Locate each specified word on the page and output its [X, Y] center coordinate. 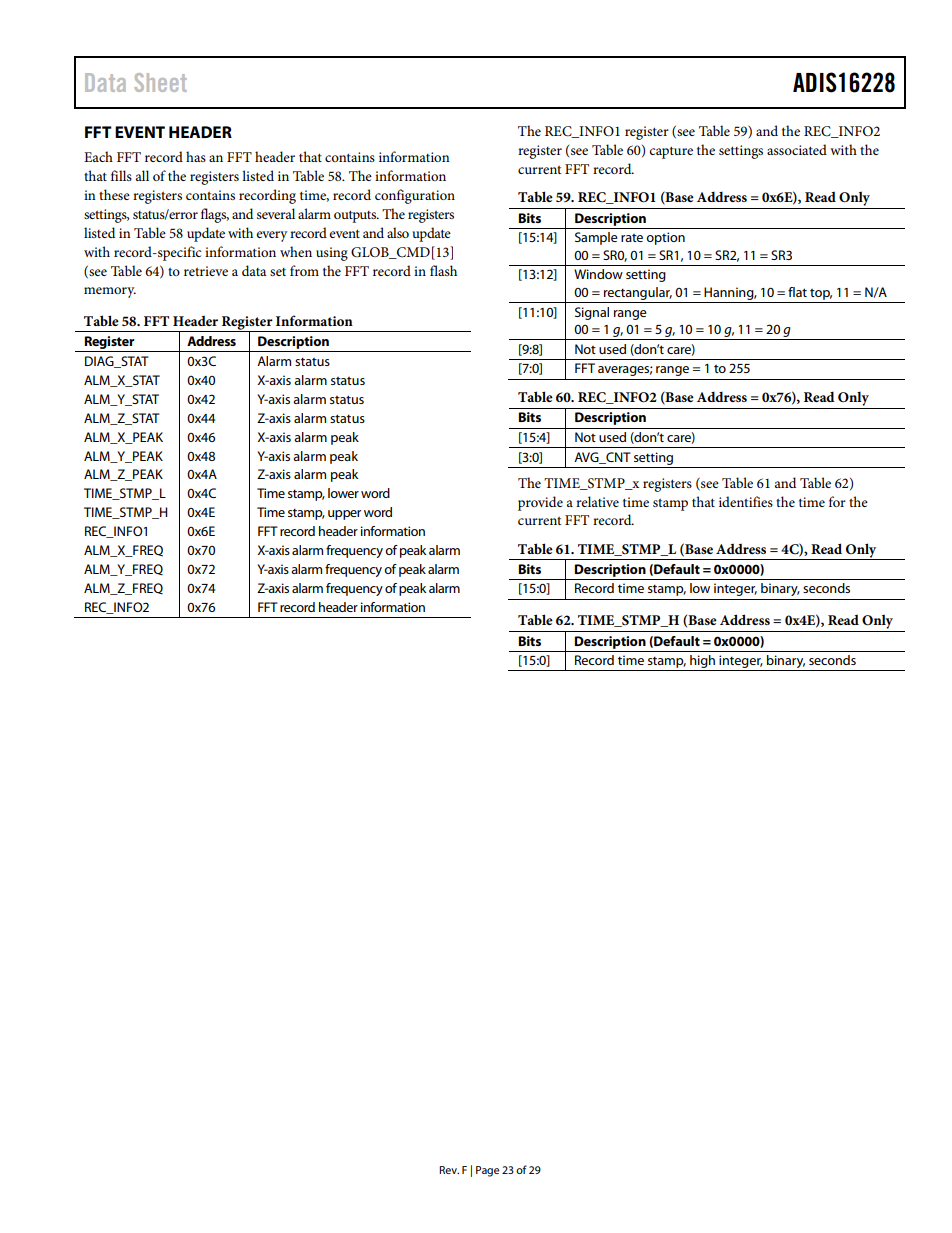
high [702, 663]
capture [671, 152]
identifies [746, 501]
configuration [415, 196]
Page [487, 1171]
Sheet [160, 82]
